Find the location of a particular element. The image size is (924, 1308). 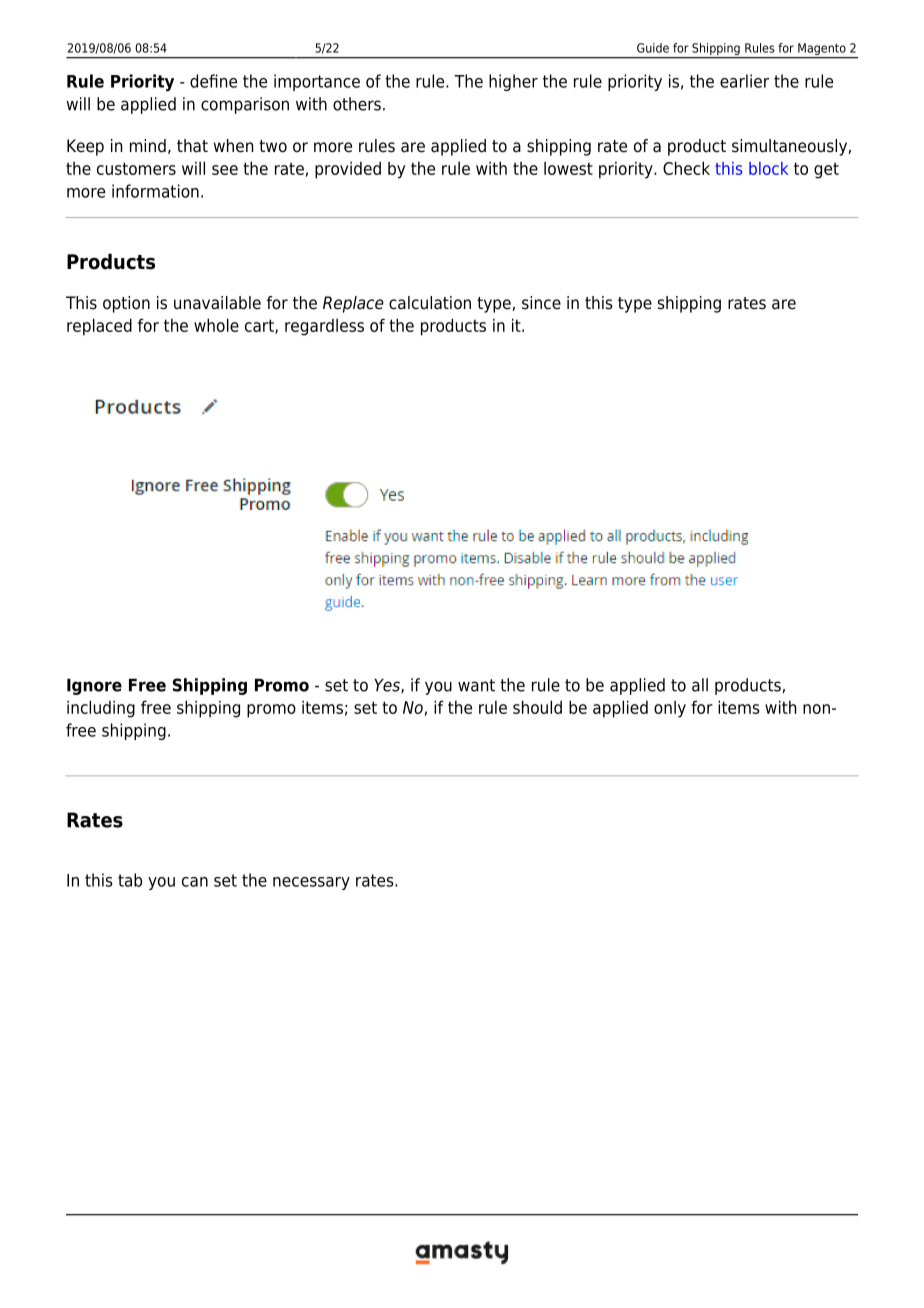

block is located at coordinates (768, 168).
